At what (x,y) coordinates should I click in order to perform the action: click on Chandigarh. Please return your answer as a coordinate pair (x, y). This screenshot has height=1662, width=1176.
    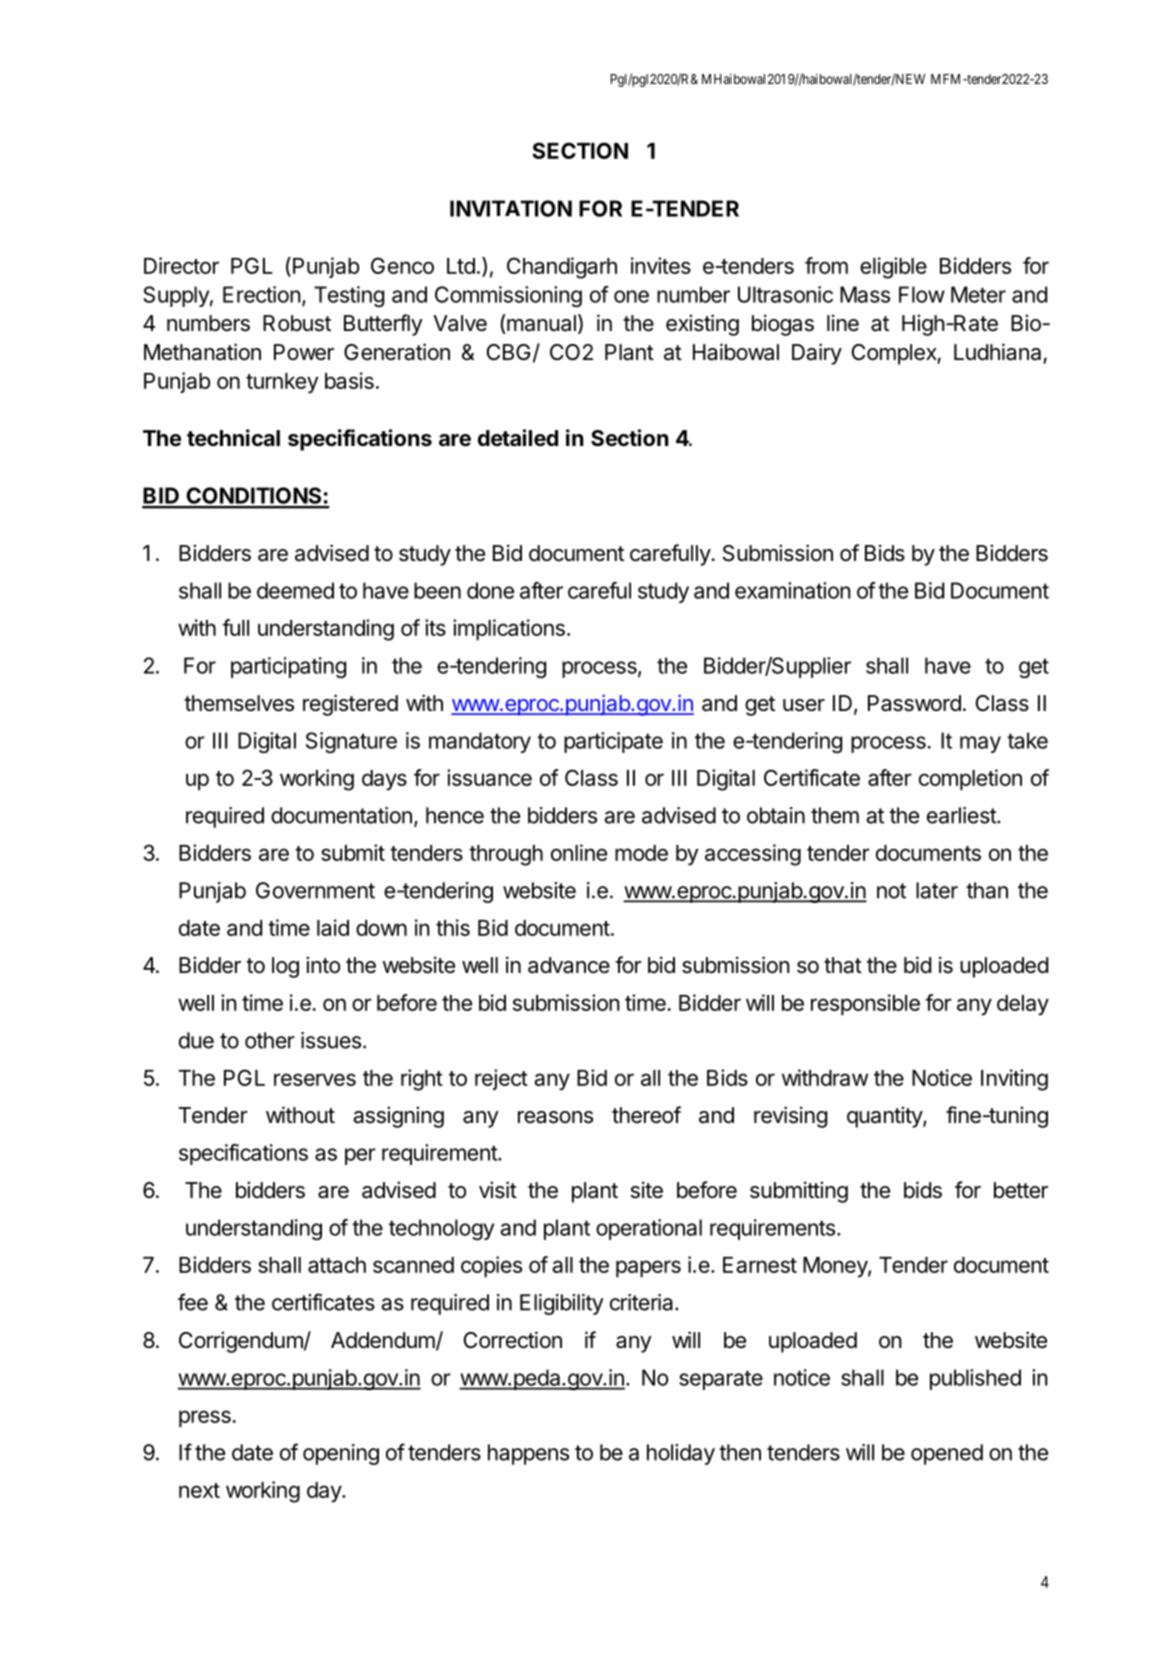
    Looking at the image, I should click on (562, 268).
